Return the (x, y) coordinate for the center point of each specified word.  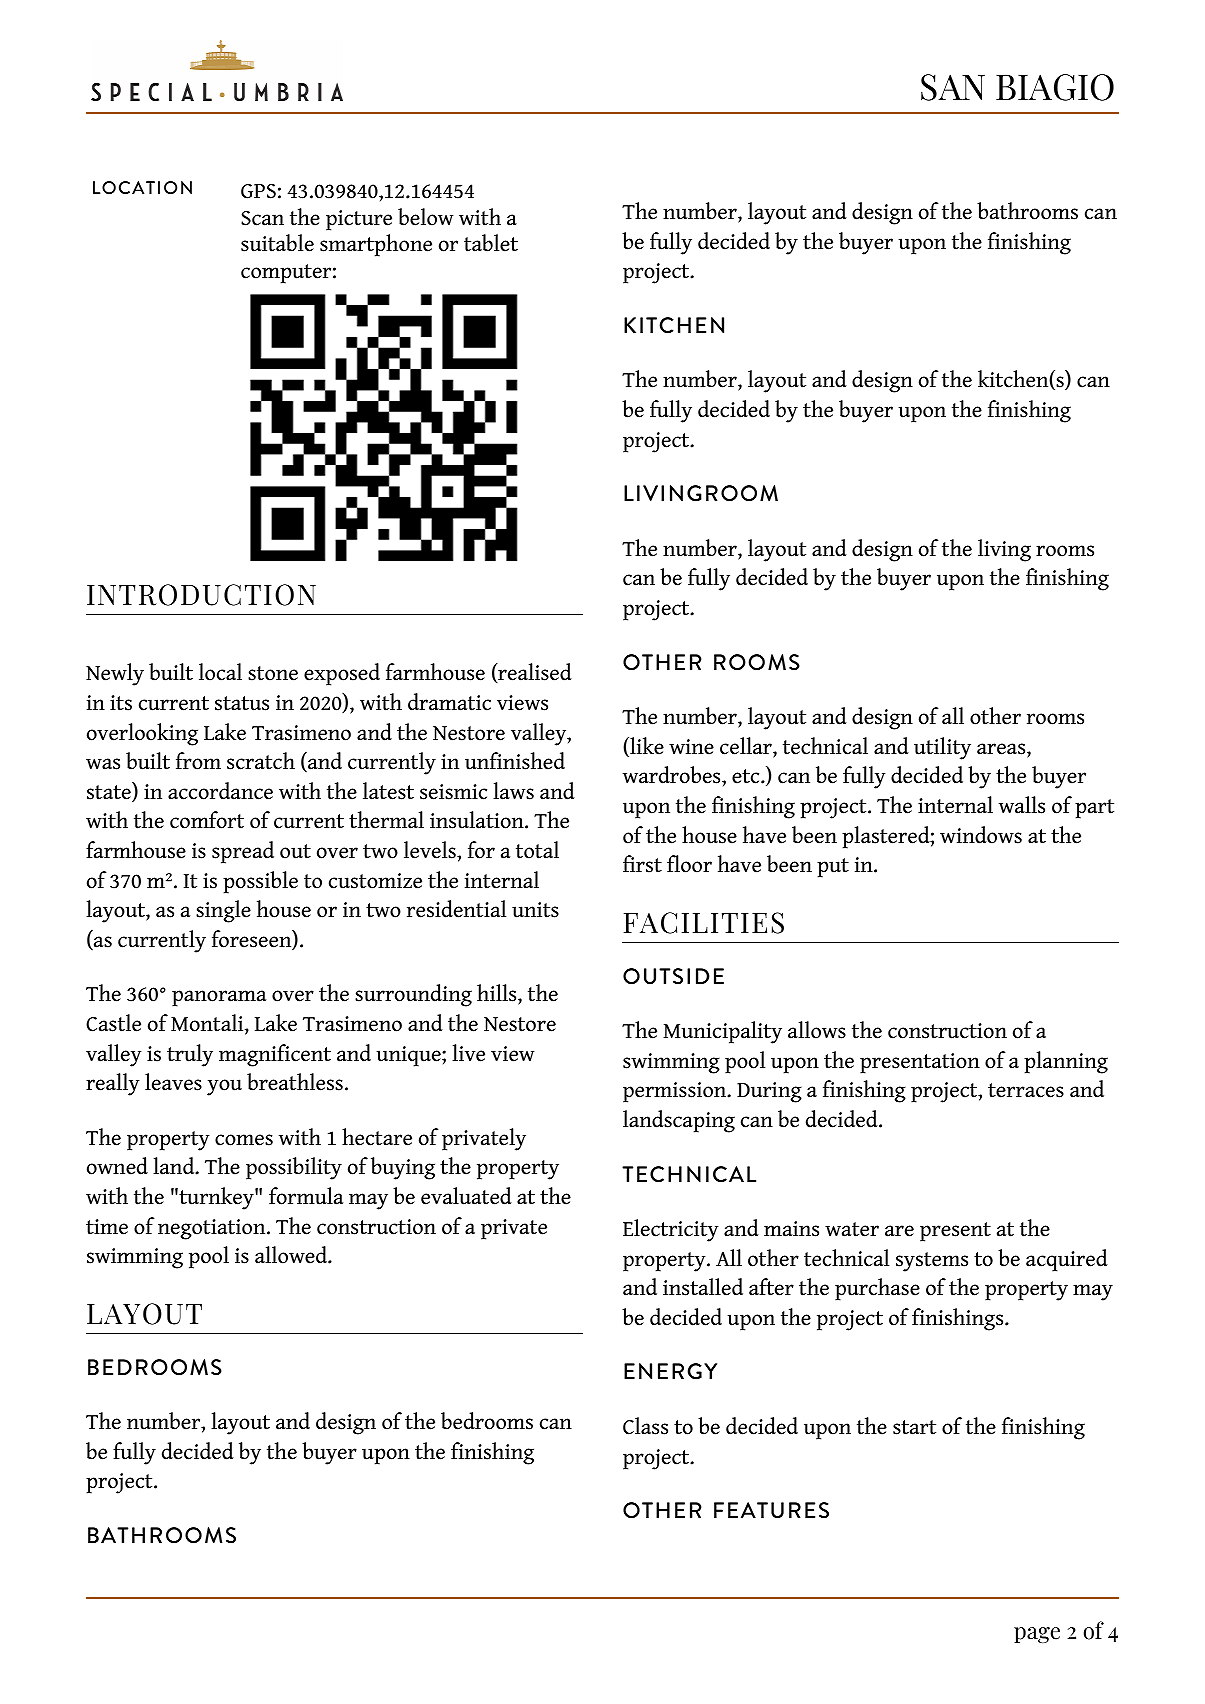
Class (645, 1426)
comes (244, 1140)
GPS (258, 191)
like (646, 747)
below (425, 217)
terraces (1026, 1090)
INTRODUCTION (201, 595)
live (468, 1053)
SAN (953, 87)
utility (942, 748)
